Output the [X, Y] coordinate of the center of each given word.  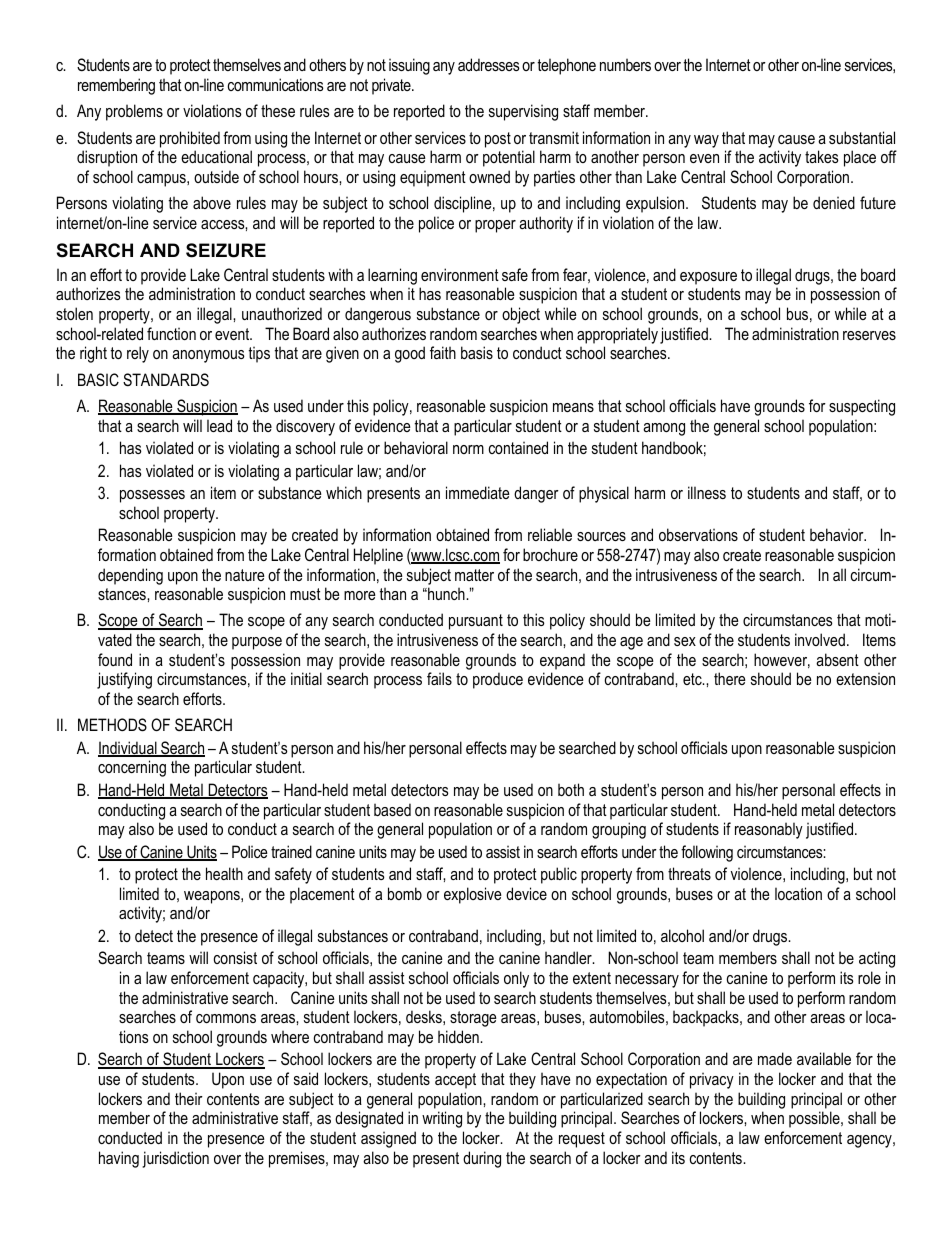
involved [820, 639]
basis [477, 352]
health [224, 873]
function [171, 333]
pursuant [476, 622]
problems [134, 112]
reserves [869, 335]
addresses [489, 64]
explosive [473, 895]
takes [822, 156]
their [189, 1098]
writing [442, 1119]
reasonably [769, 830]
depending [130, 576]
